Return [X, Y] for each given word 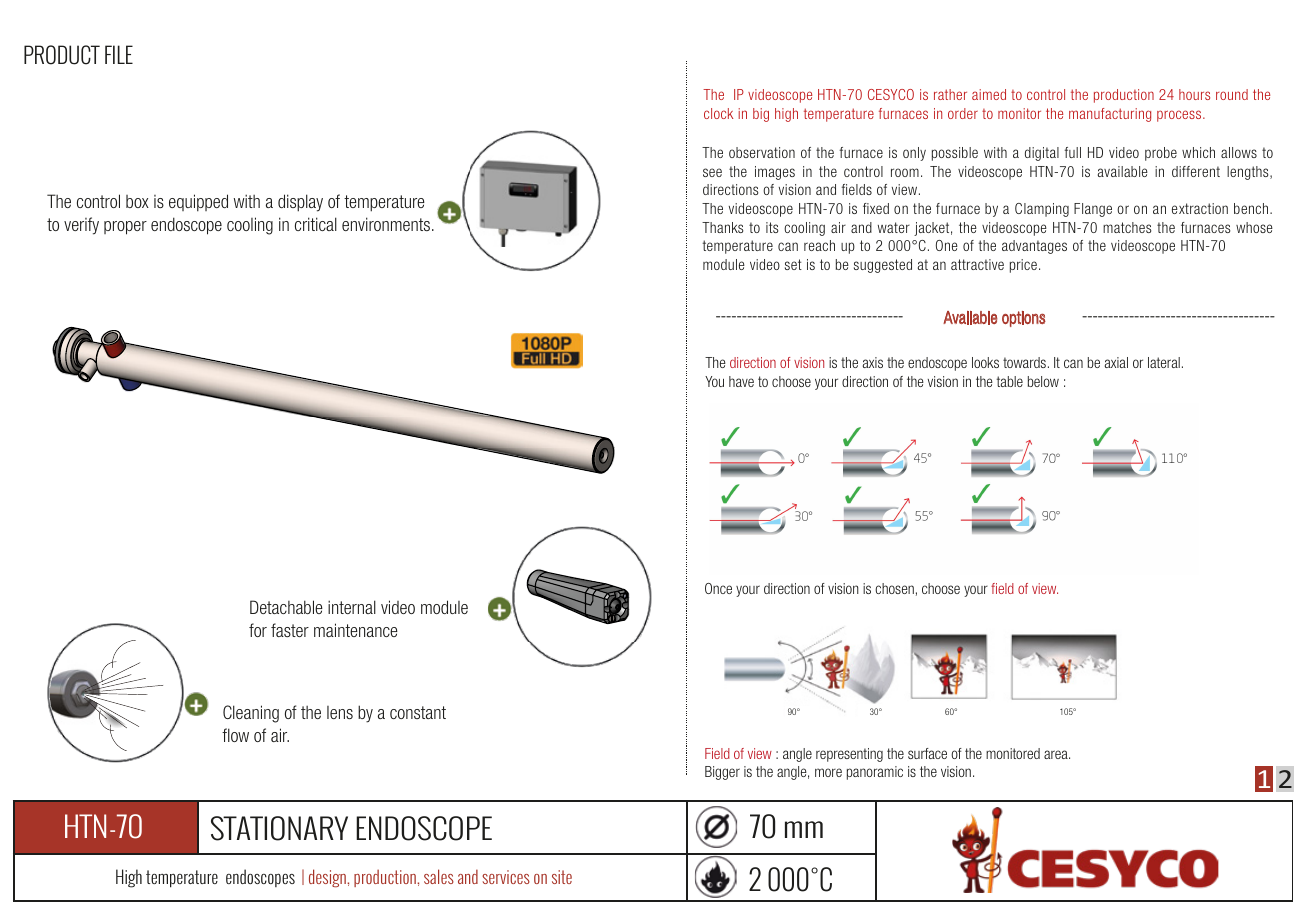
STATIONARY [279, 828]
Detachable [286, 607]
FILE [119, 54]
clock [718, 113]
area [1057, 754]
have [741, 381]
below [1043, 381]
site [562, 877]
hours [1194, 94]
